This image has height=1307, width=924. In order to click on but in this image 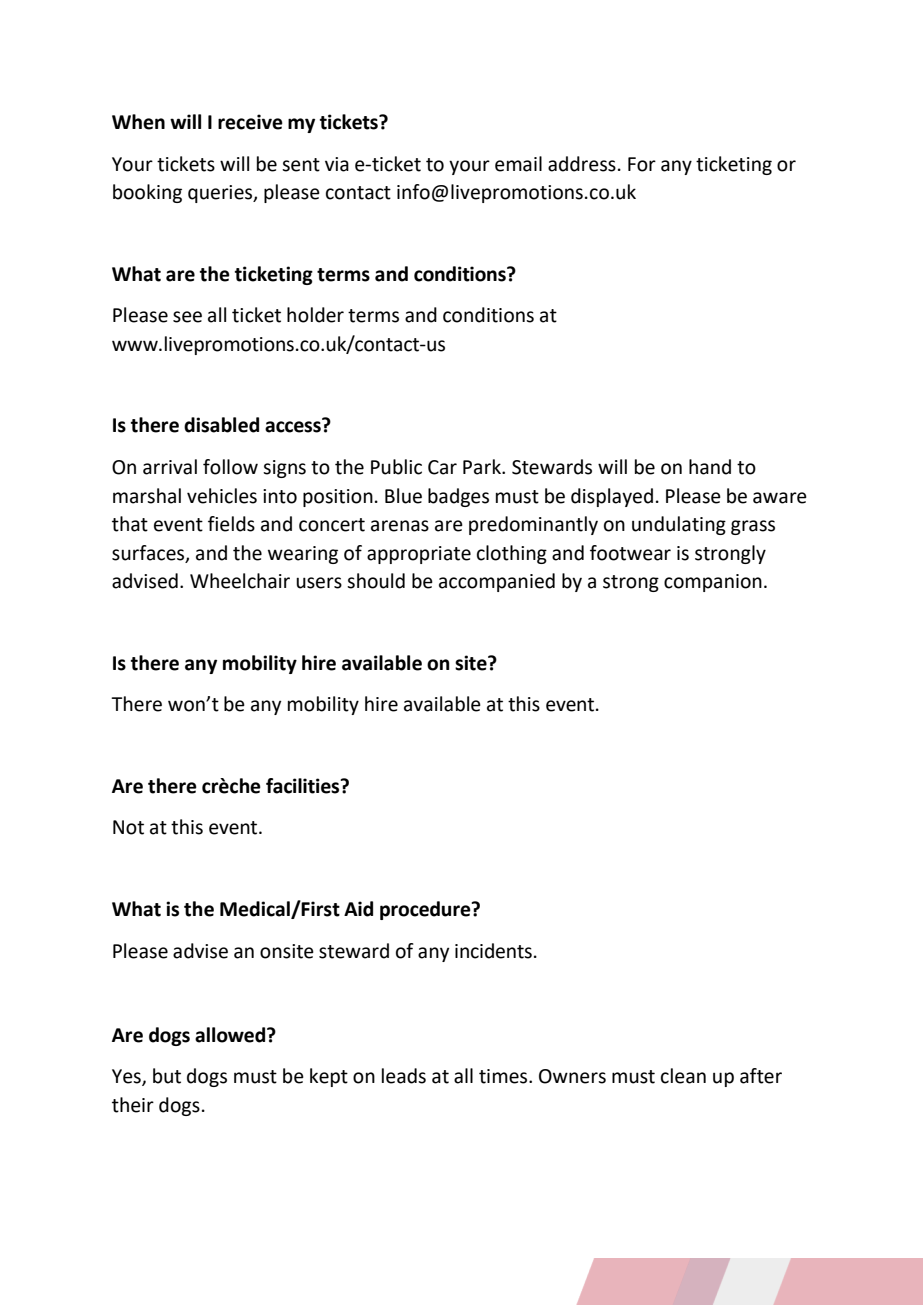, I will do `click(167, 1076)`.
